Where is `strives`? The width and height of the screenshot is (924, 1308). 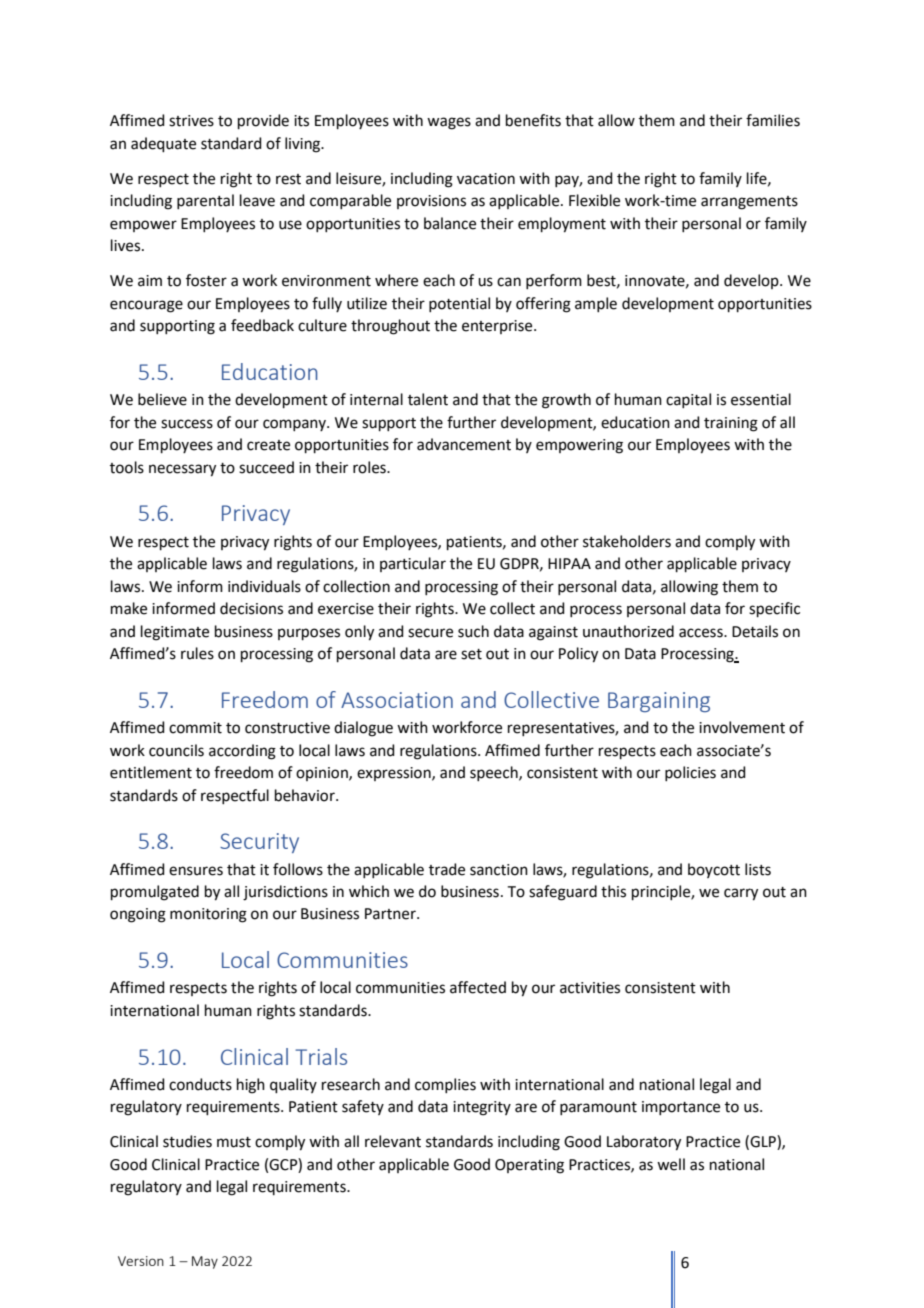 strives is located at coordinates (191, 121).
